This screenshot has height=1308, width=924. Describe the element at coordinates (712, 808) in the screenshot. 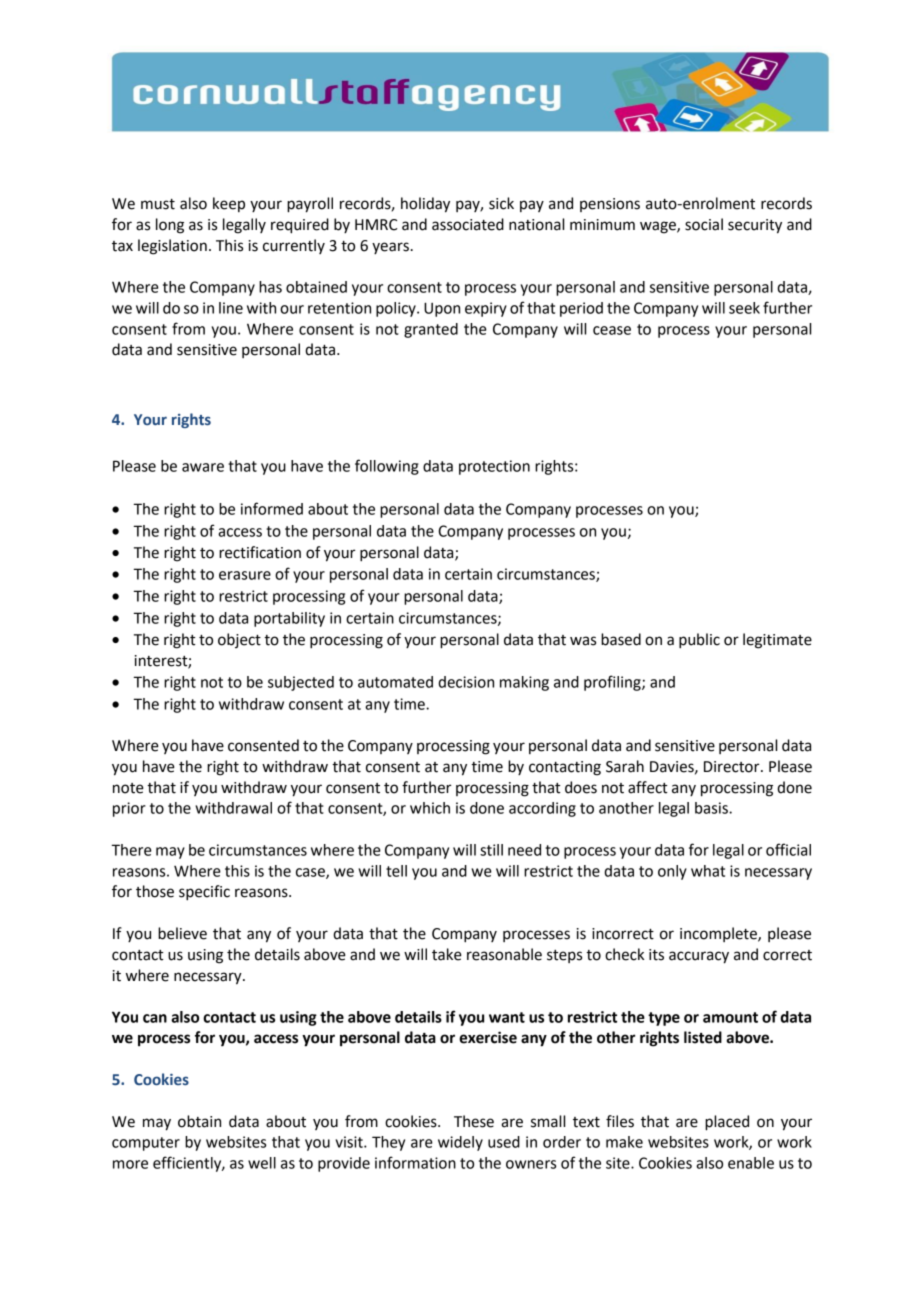

I see `basis` at that location.
